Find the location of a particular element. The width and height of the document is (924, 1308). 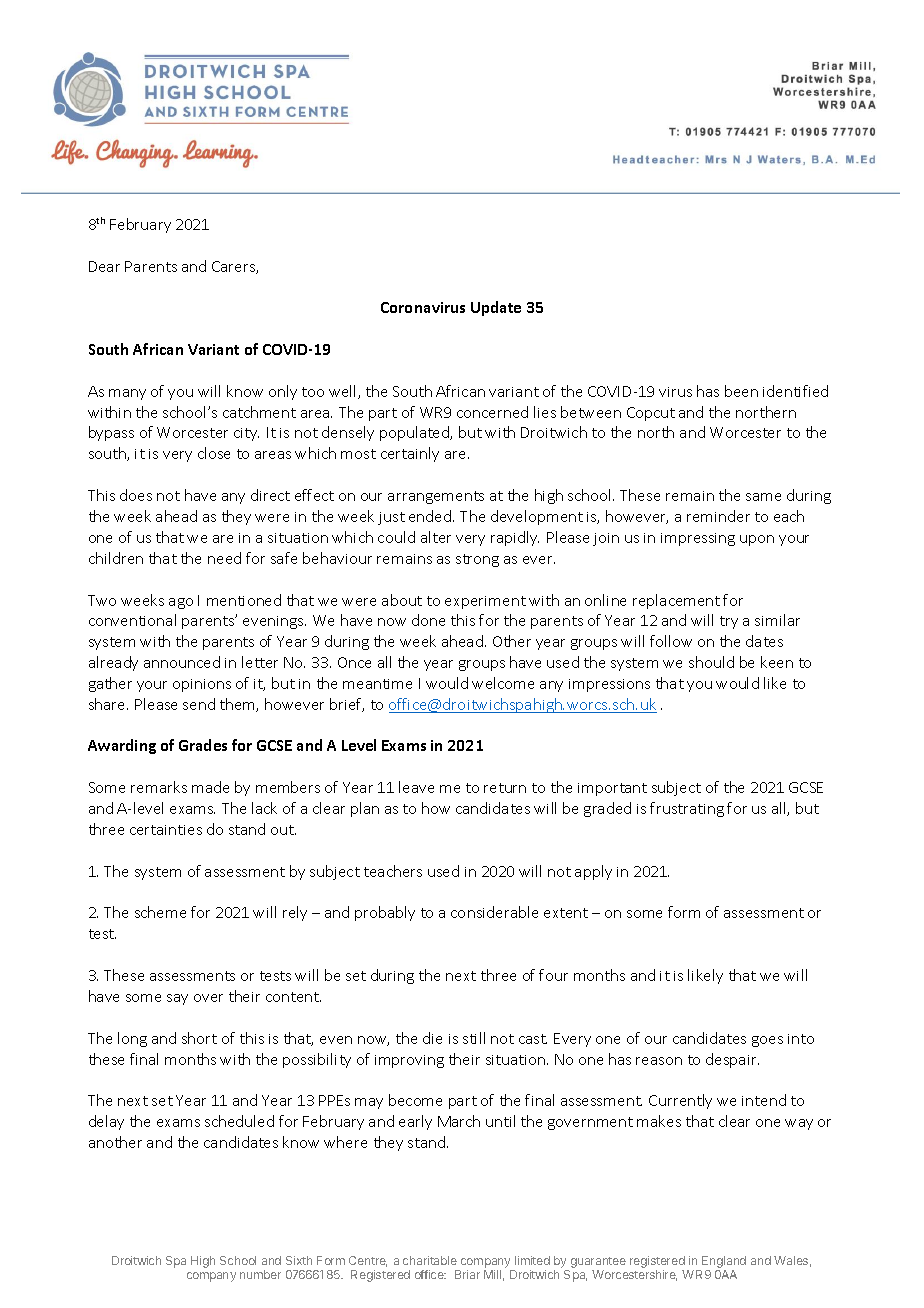

England is located at coordinates (724, 1262).
